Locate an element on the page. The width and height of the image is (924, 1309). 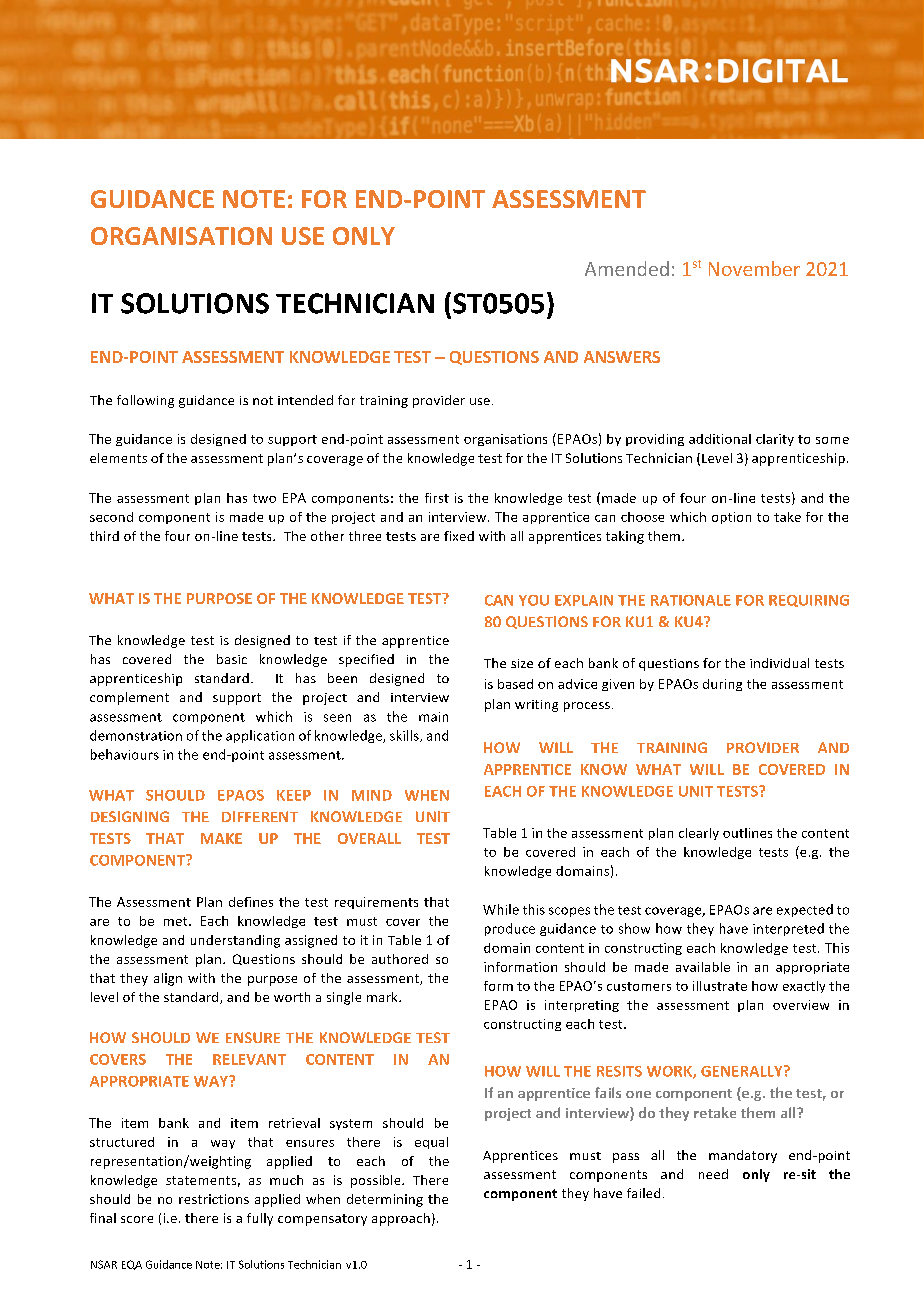
approach is located at coordinates (401, 1219).
